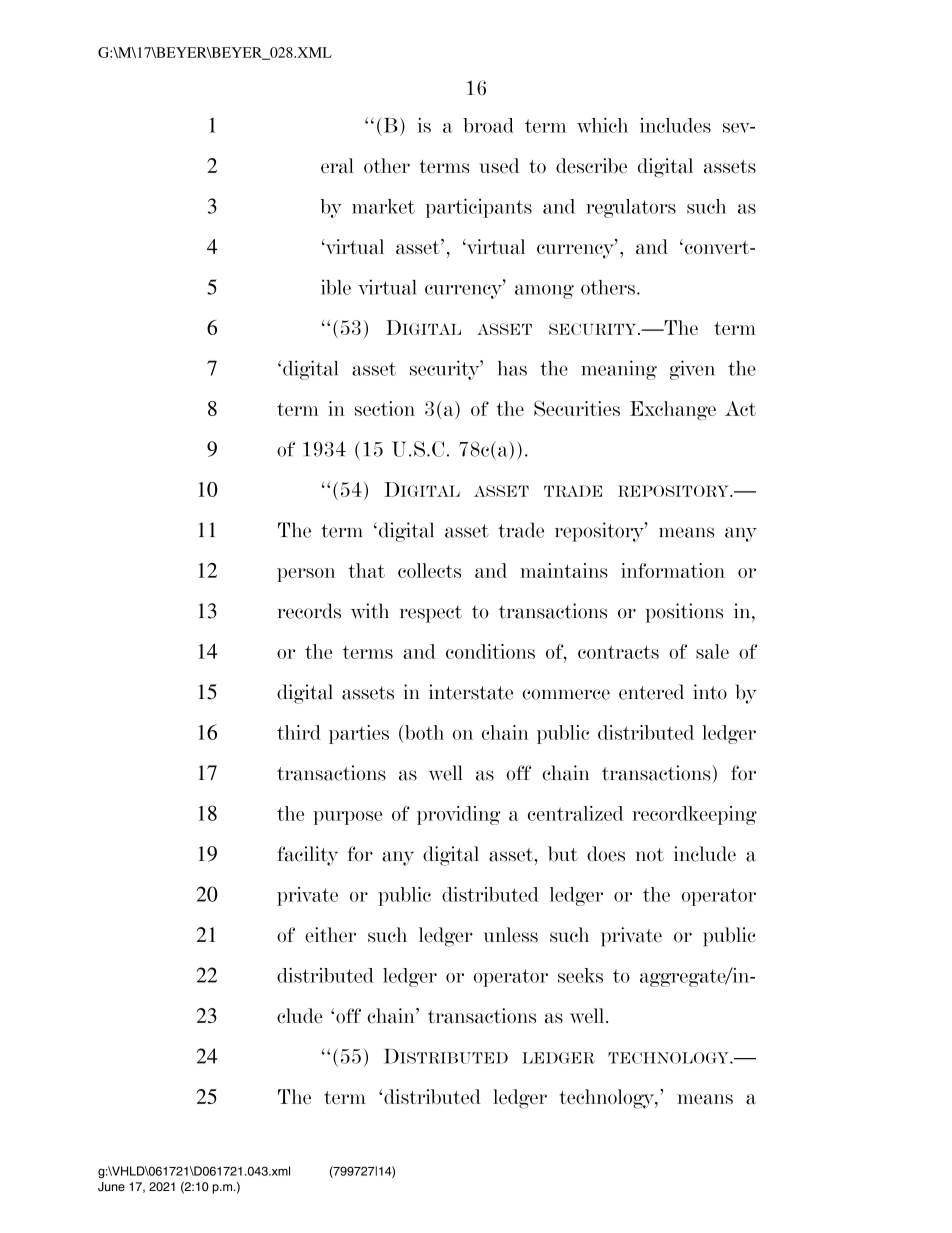 The height and width of the screenshot is (1233, 952). I want to click on unless, so click(511, 935).
